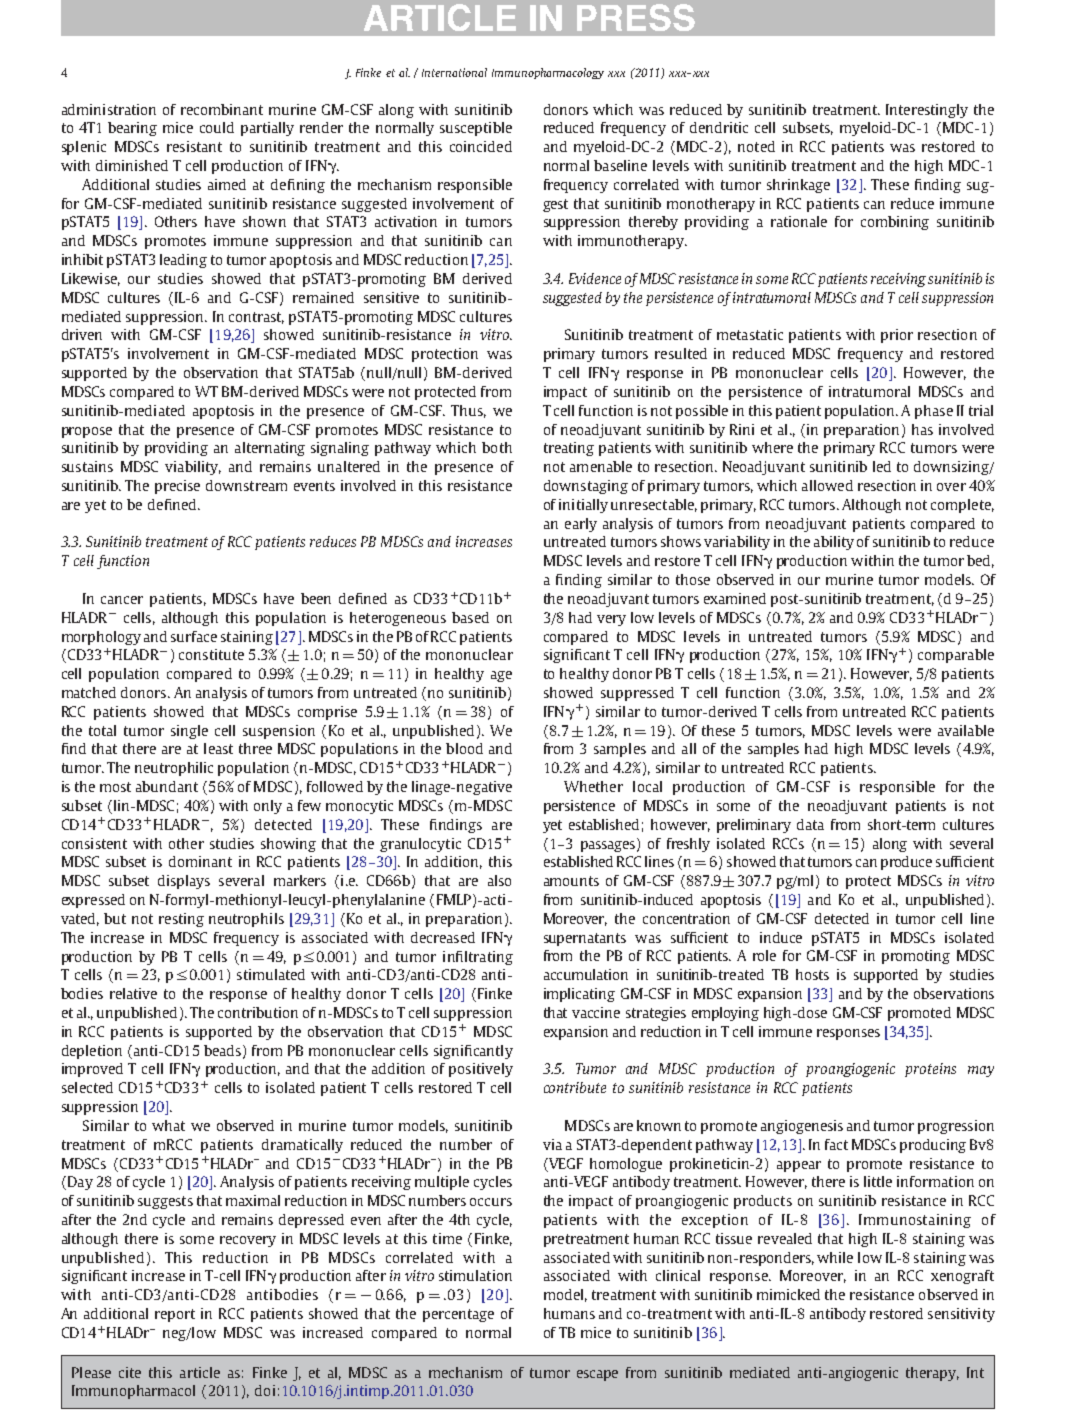  Describe the element at coordinates (189, 732) in the image. I see `single` at that location.
